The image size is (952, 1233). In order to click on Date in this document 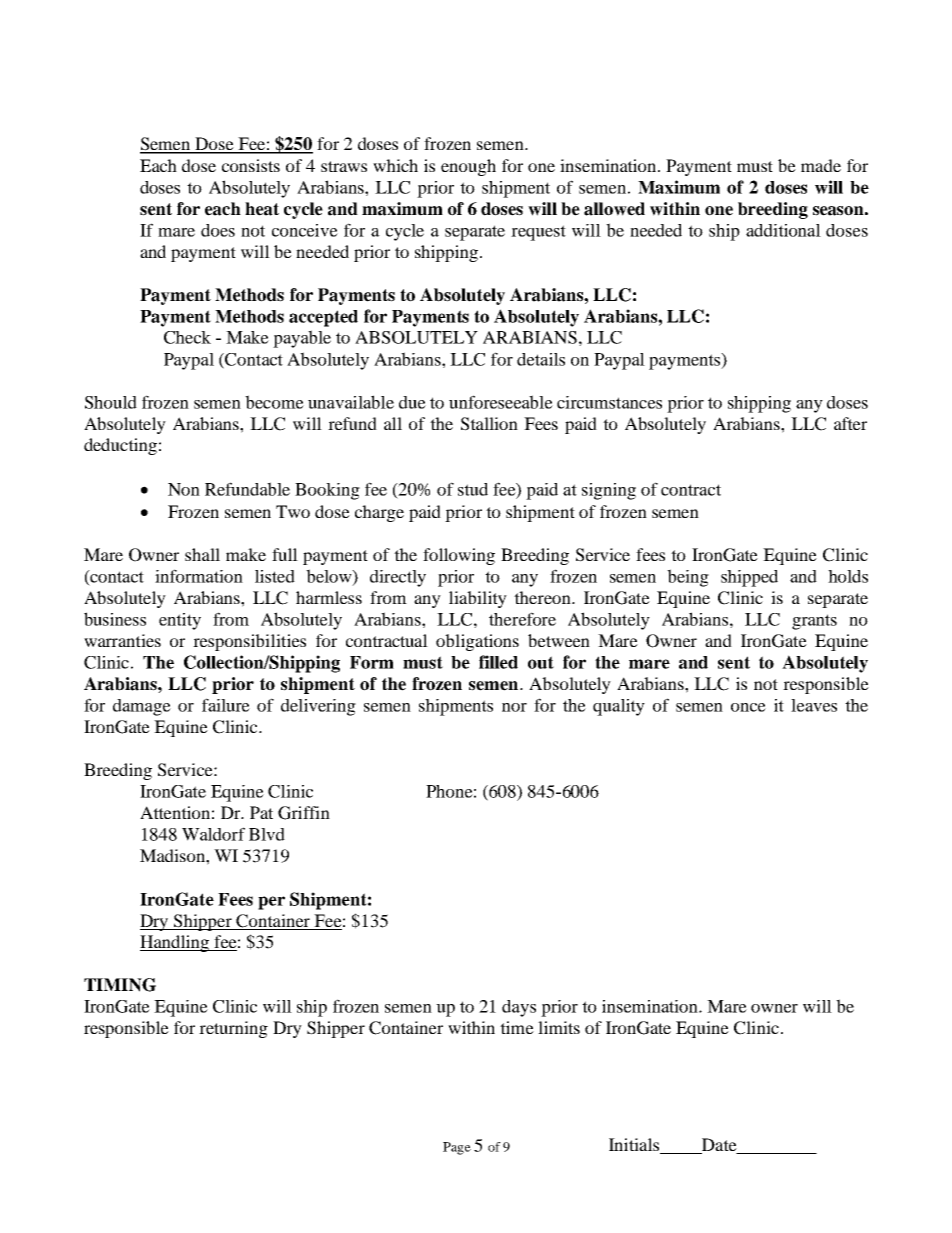, I will do `click(719, 1146)`.
